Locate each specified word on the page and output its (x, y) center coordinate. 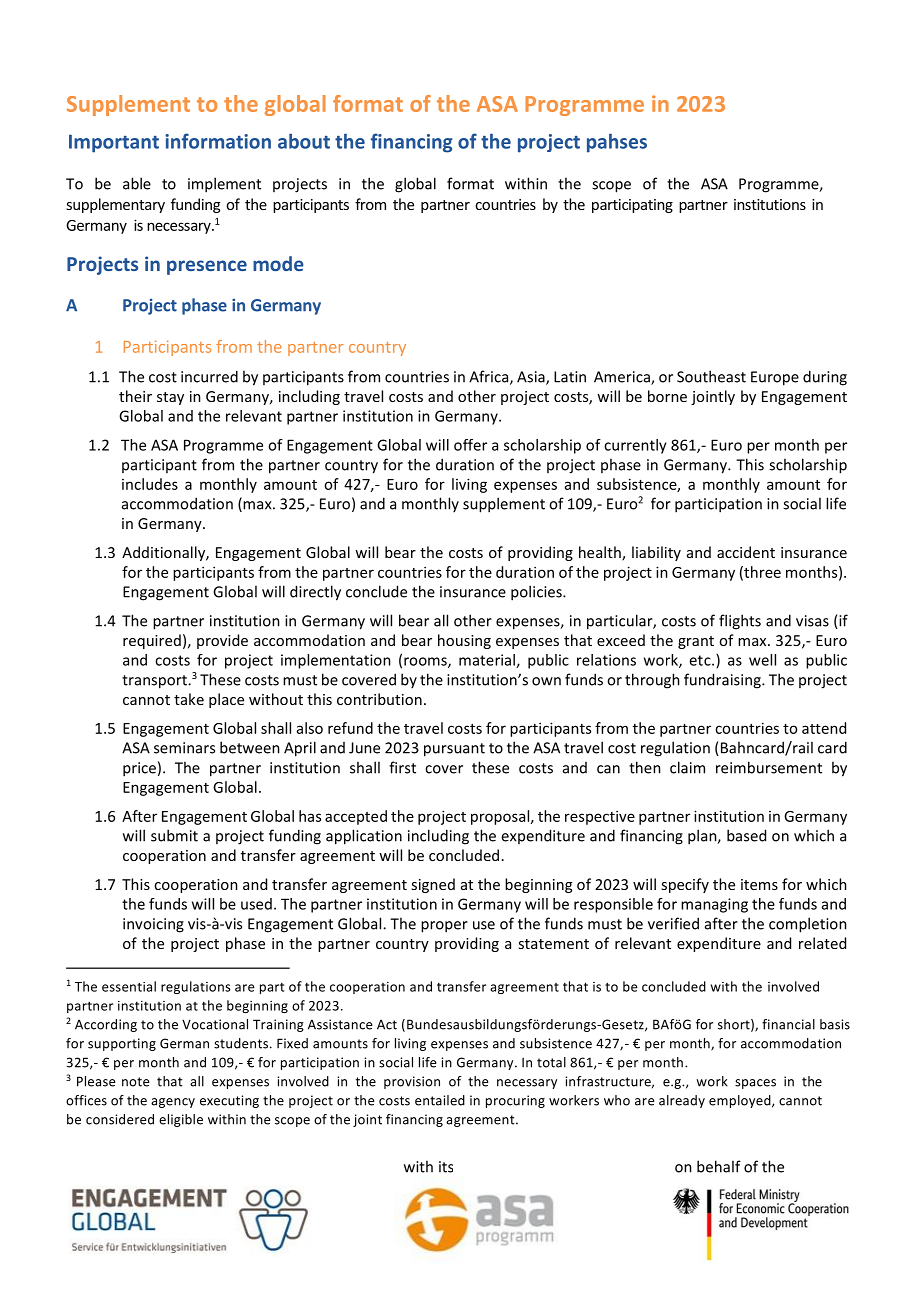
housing (464, 641)
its (446, 1167)
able (137, 183)
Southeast (711, 376)
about (304, 141)
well (762, 660)
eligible (181, 1120)
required (152, 641)
